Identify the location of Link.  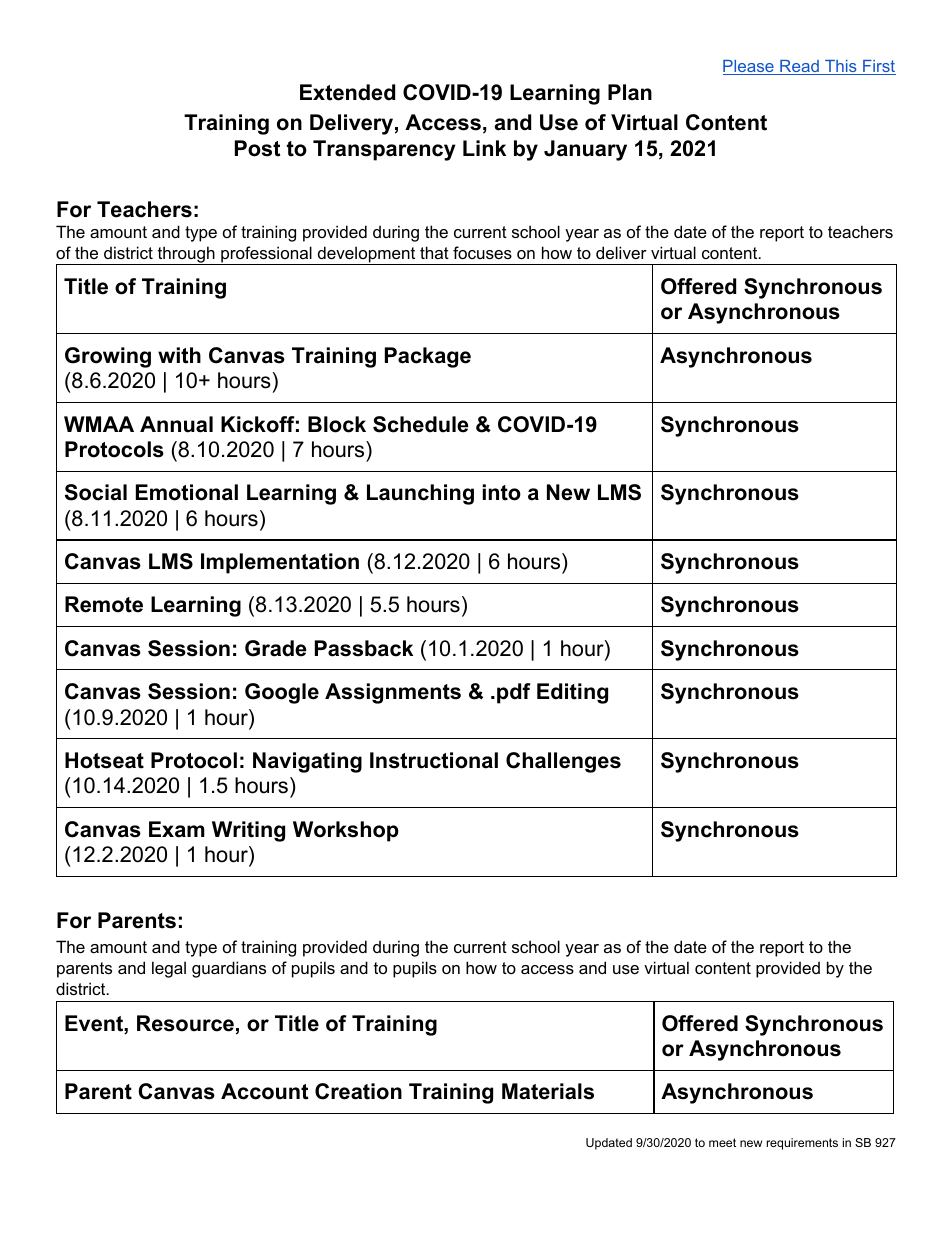
(484, 148).
